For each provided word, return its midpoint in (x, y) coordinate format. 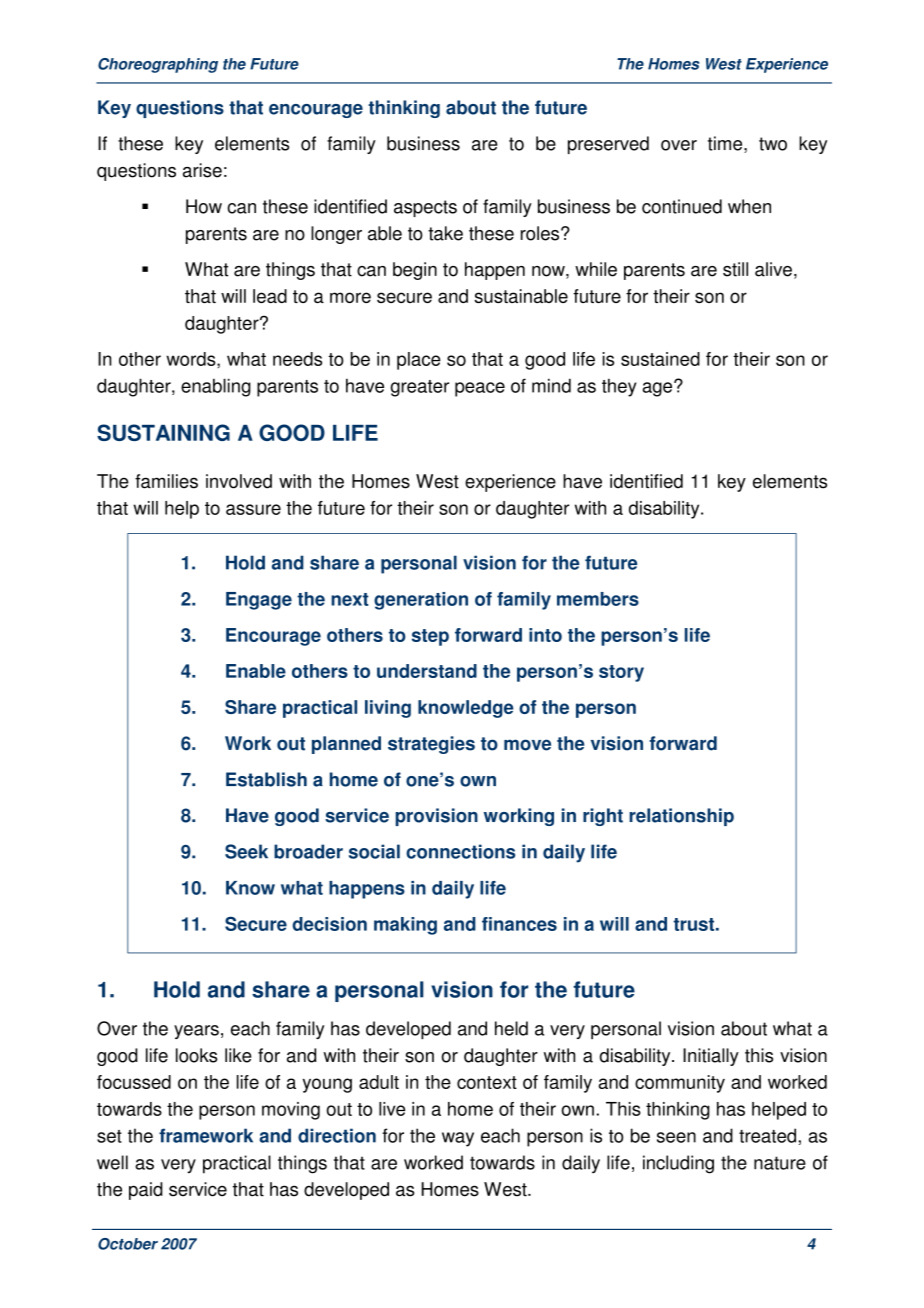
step (430, 637)
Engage (259, 601)
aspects (425, 208)
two (773, 144)
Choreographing (158, 65)
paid (146, 1191)
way (458, 1139)
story (621, 673)
